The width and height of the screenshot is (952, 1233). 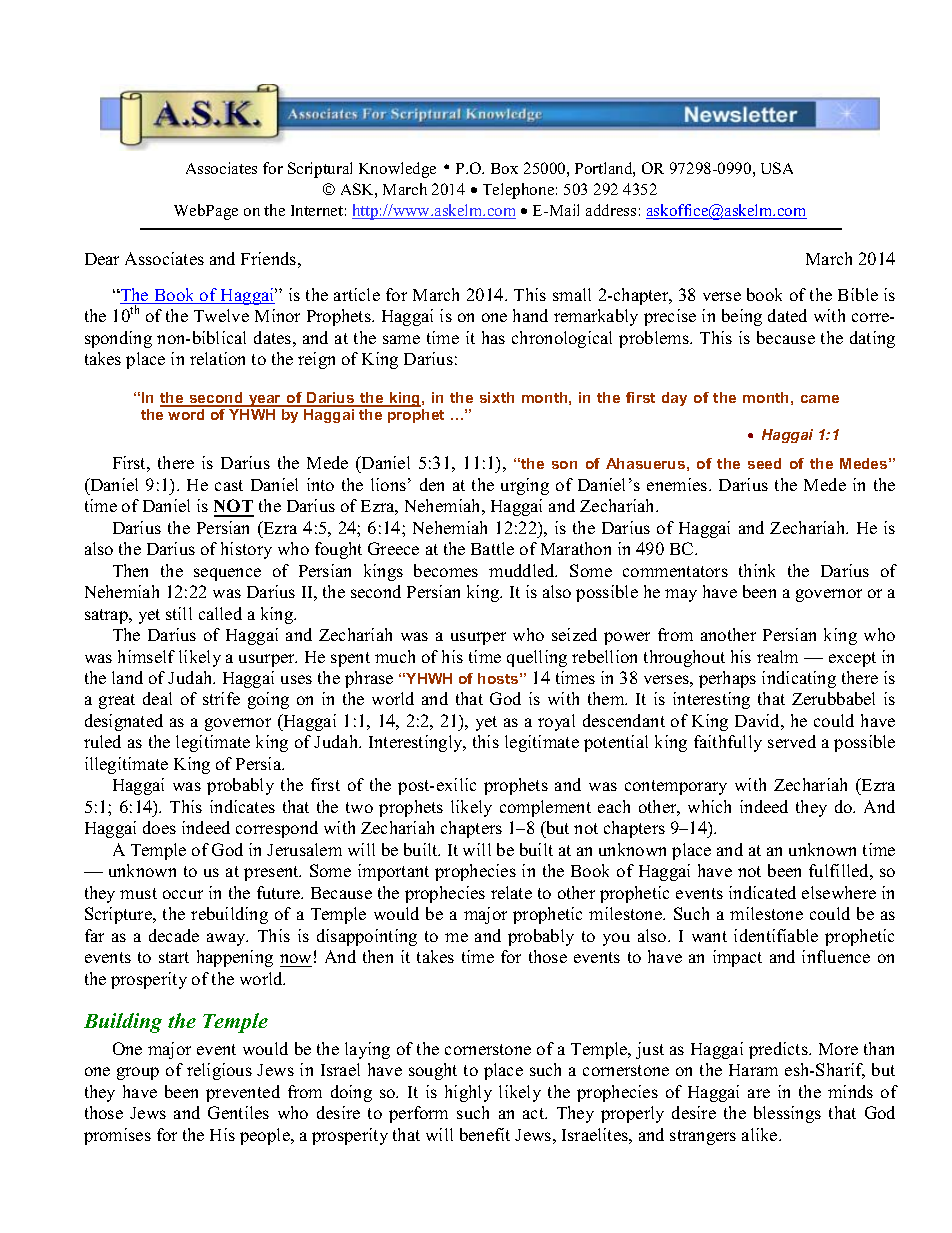 What do you see at coordinates (504, 168) in the screenshot?
I see `Box` at bounding box center [504, 168].
